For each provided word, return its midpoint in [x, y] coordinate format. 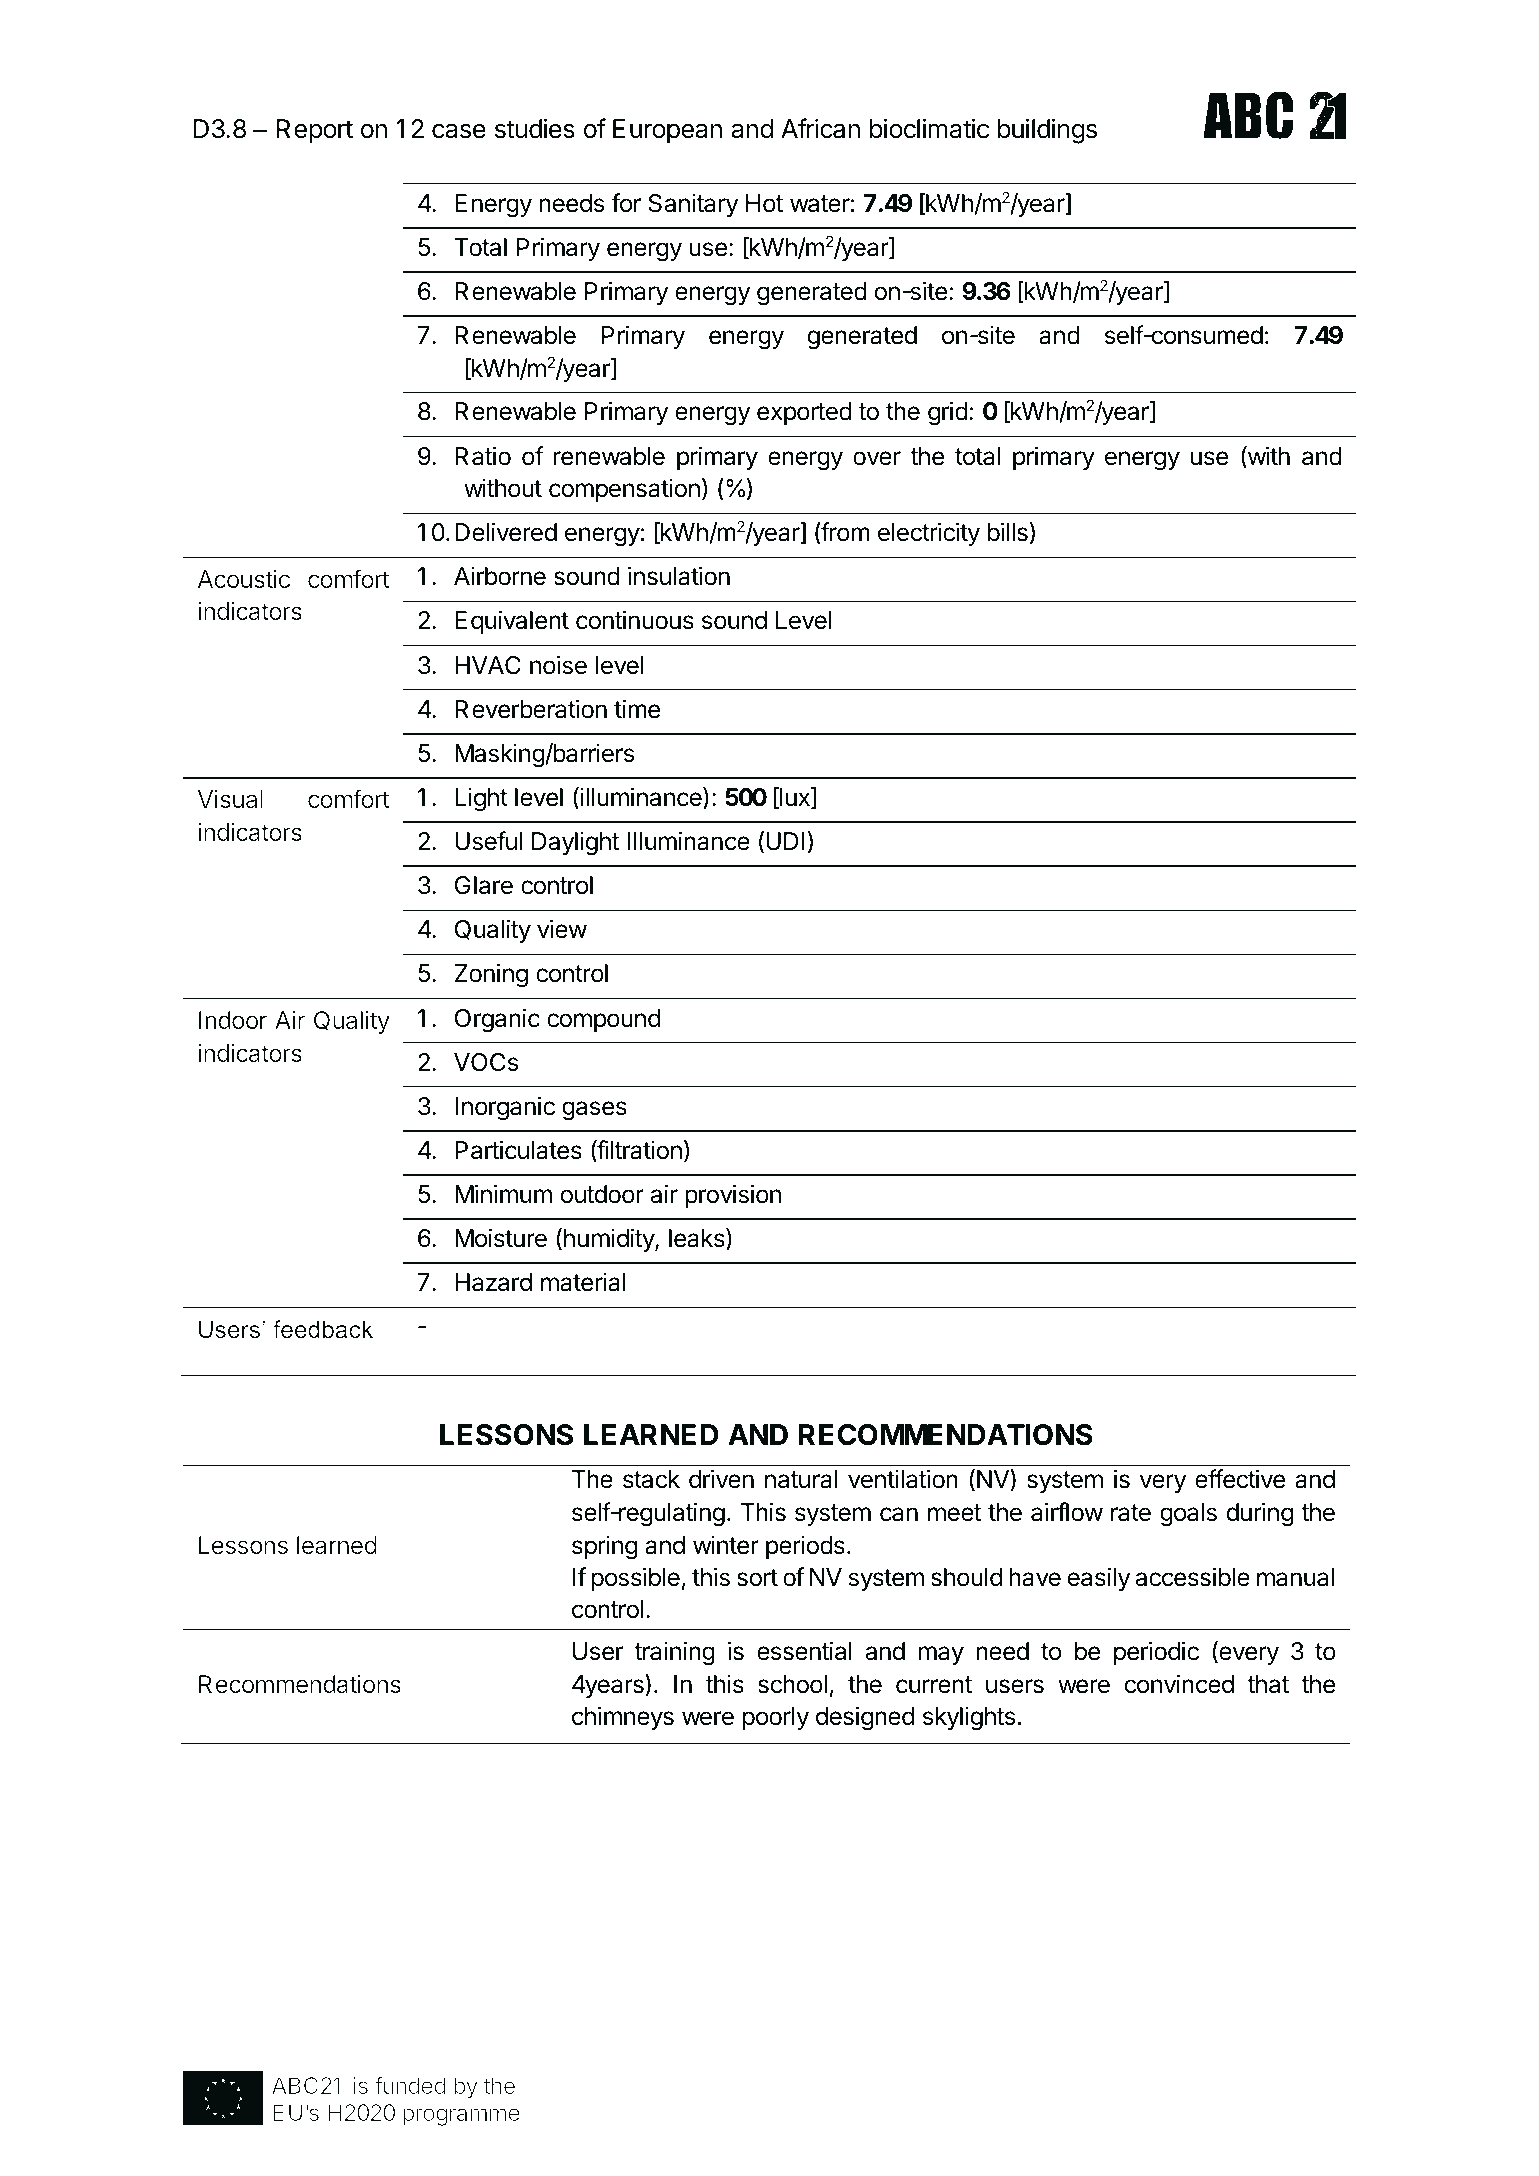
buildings [1047, 131]
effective [1240, 1479]
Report [315, 131]
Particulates [518, 1150]
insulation [679, 576]
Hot [764, 203]
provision [733, 1196]
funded [410, 2085]
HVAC [488, 665]
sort [757, 1578]
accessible [1193, 1577]
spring [604, 1547]
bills [1008, 532]
